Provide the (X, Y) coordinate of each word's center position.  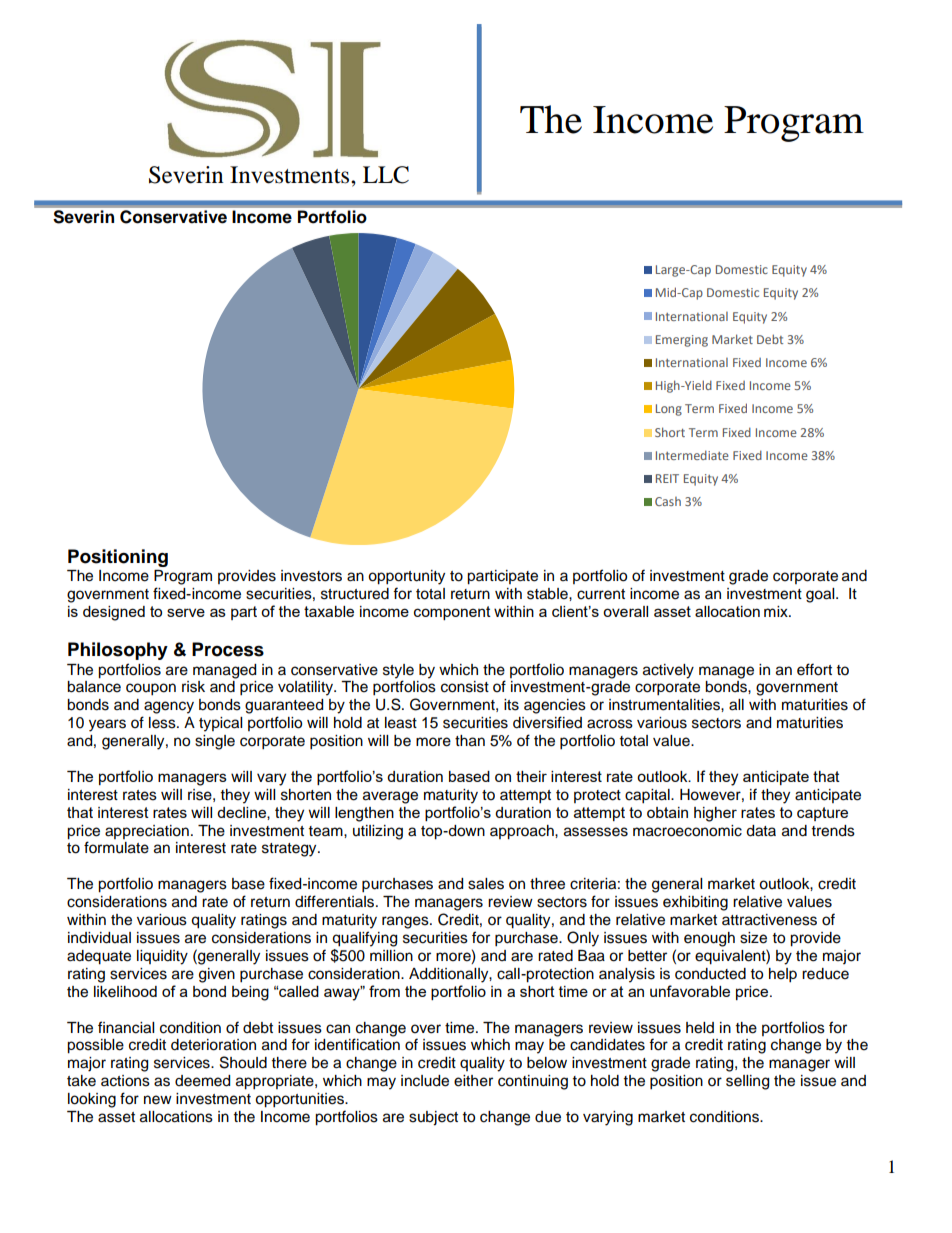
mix (777, 611)
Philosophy (118, 651)
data (761, 831)
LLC (386, 175)
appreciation (147, 832)
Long (669, 410)
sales (486, 884)
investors (311, 576)
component (452, 613)
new (158, 1100)
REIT (667, 478)
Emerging (682, 341)
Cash (668, 501)
